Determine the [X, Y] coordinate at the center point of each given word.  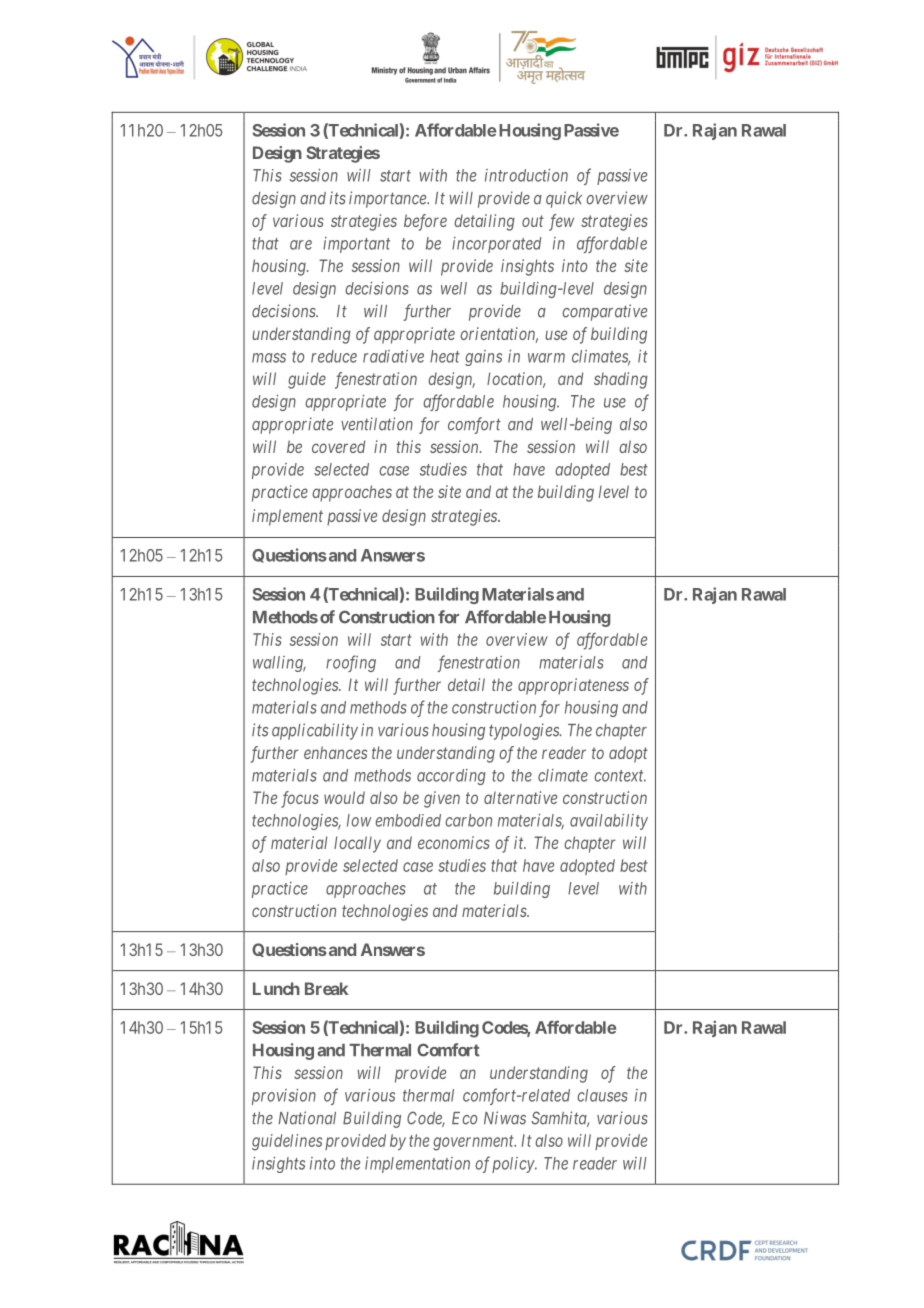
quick [564, 199]
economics [454, 842]
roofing [351, 663]
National [307, 1118]
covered [338, 446]
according [451, 777]
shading [621, 380]
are [301, 245]
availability [609, 822]
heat [445, 356]
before [425, 222]
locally [357, 844]
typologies [525, 731]
